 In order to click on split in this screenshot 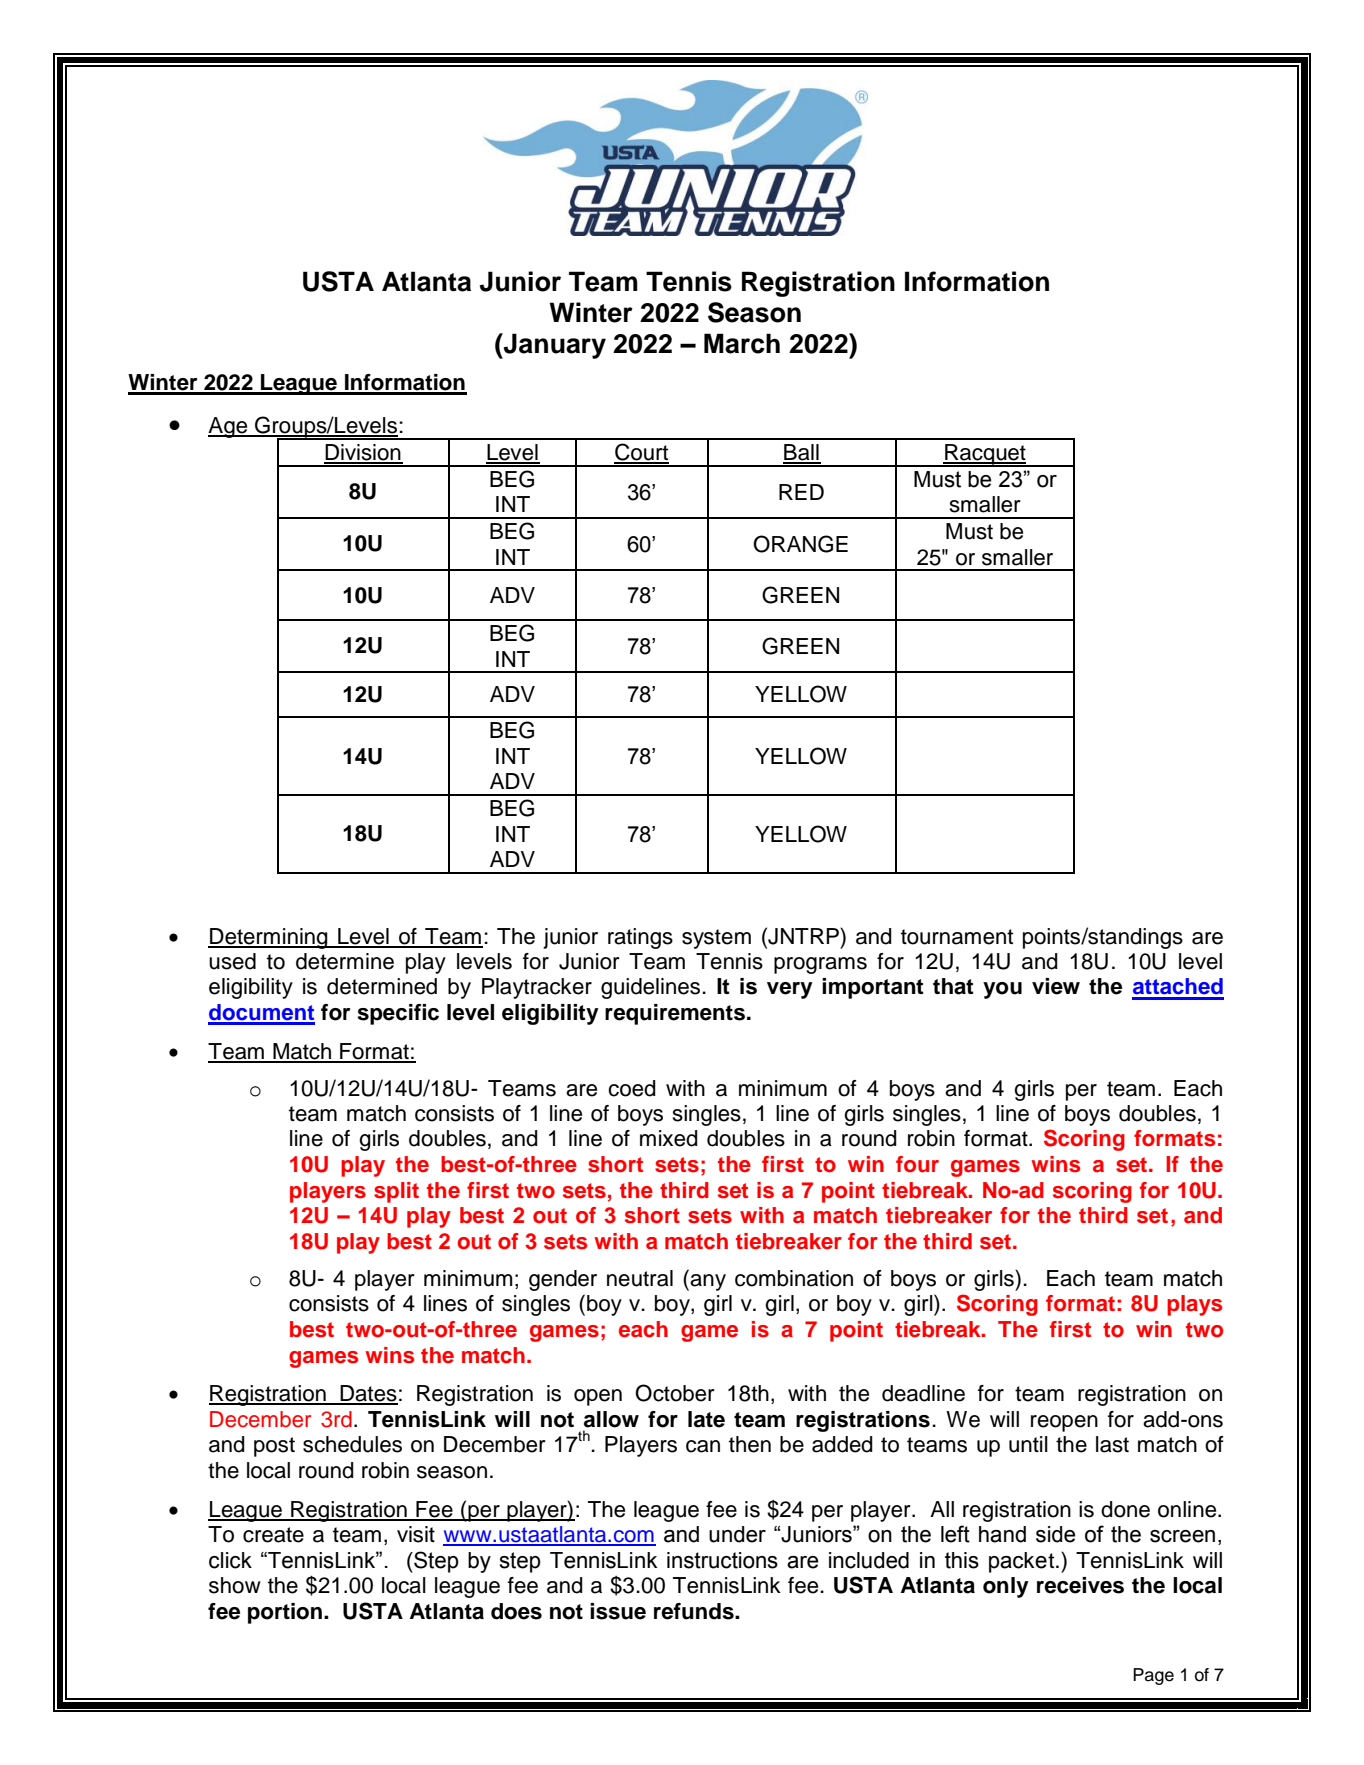, I will do `click(396, 1192)`.
